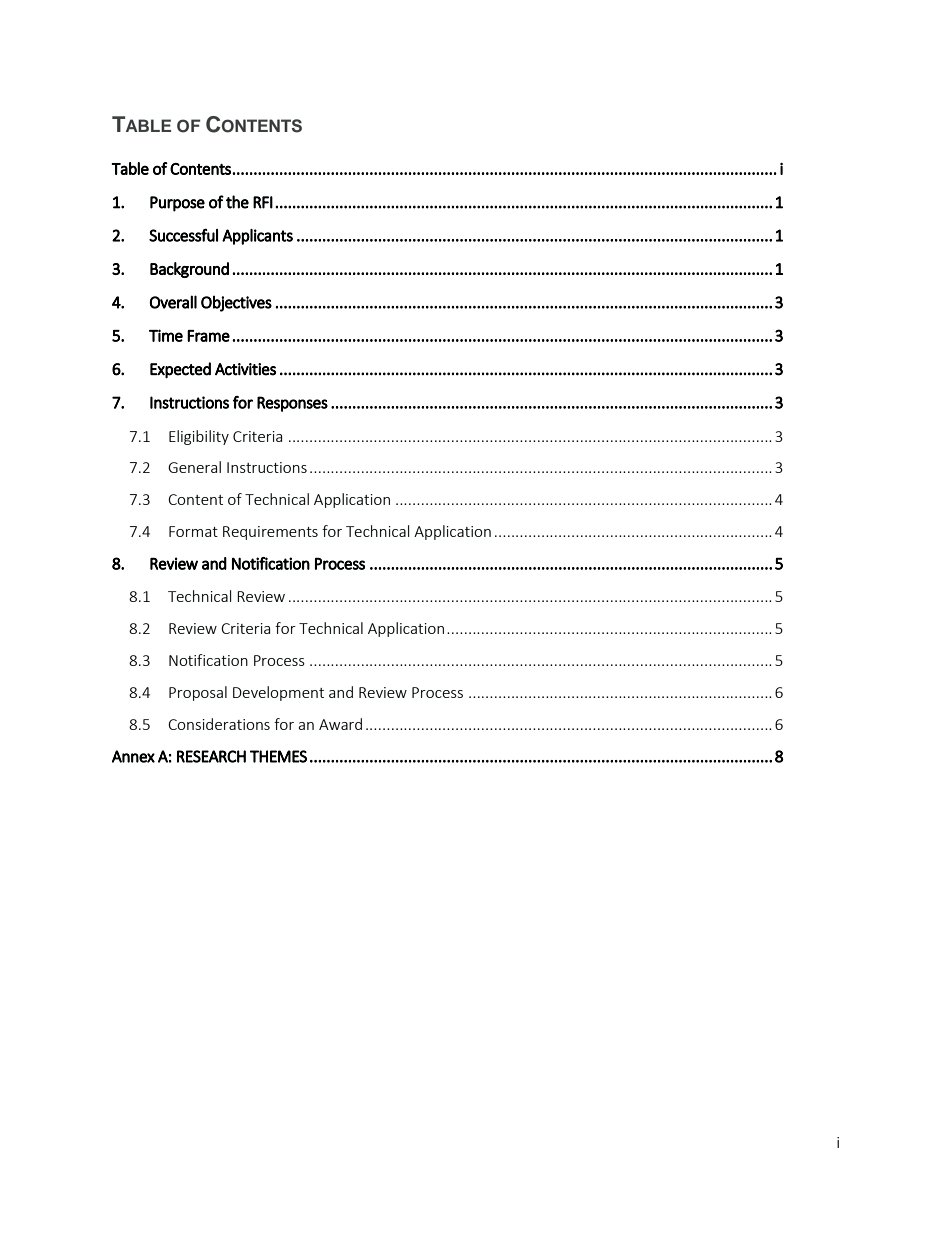  Describe the element at coordinates (270, 533) in the screenshot. I see `Requirements` at that location.
